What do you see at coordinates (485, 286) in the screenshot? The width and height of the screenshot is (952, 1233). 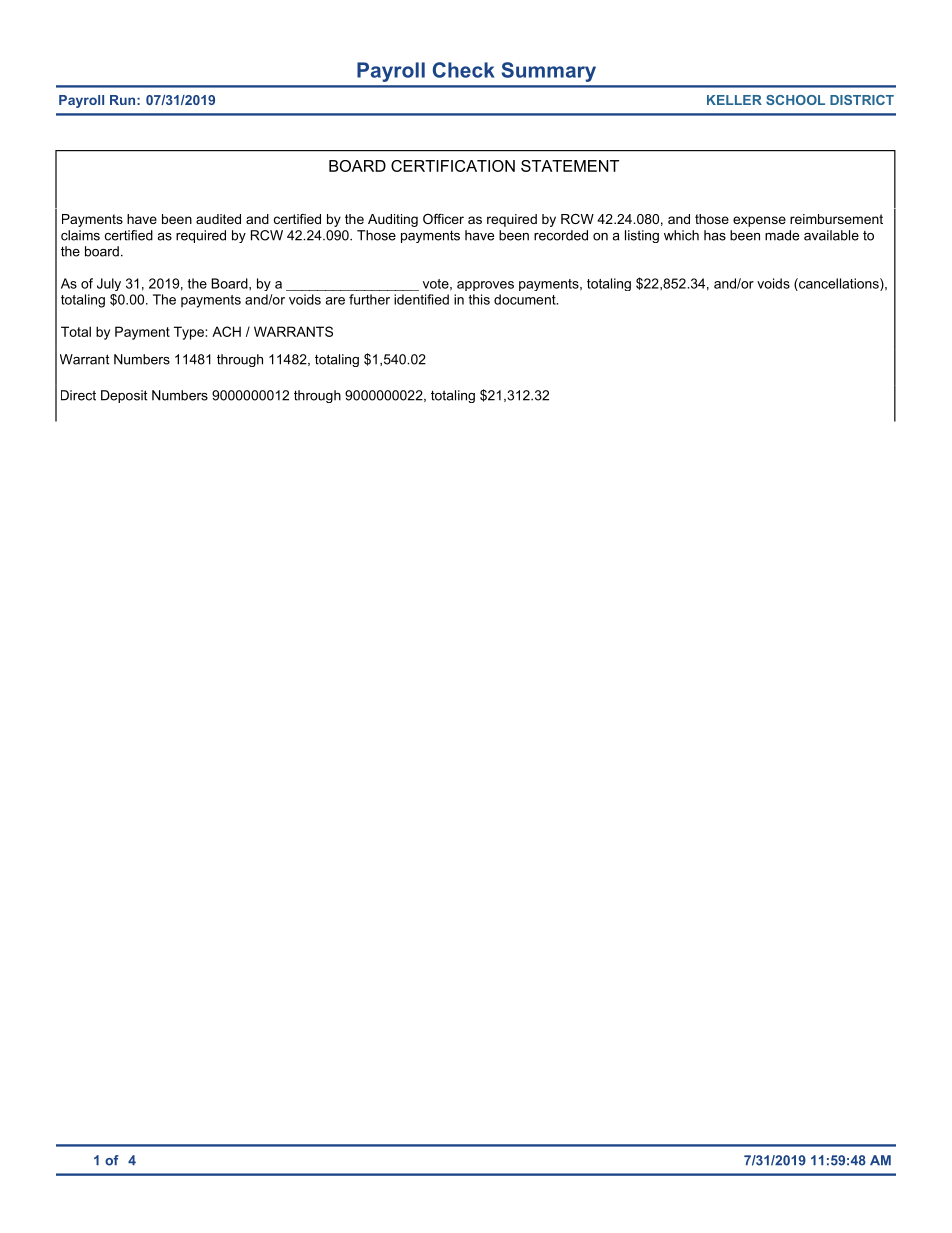 I see `approves` at bounding box center [485, 286].
